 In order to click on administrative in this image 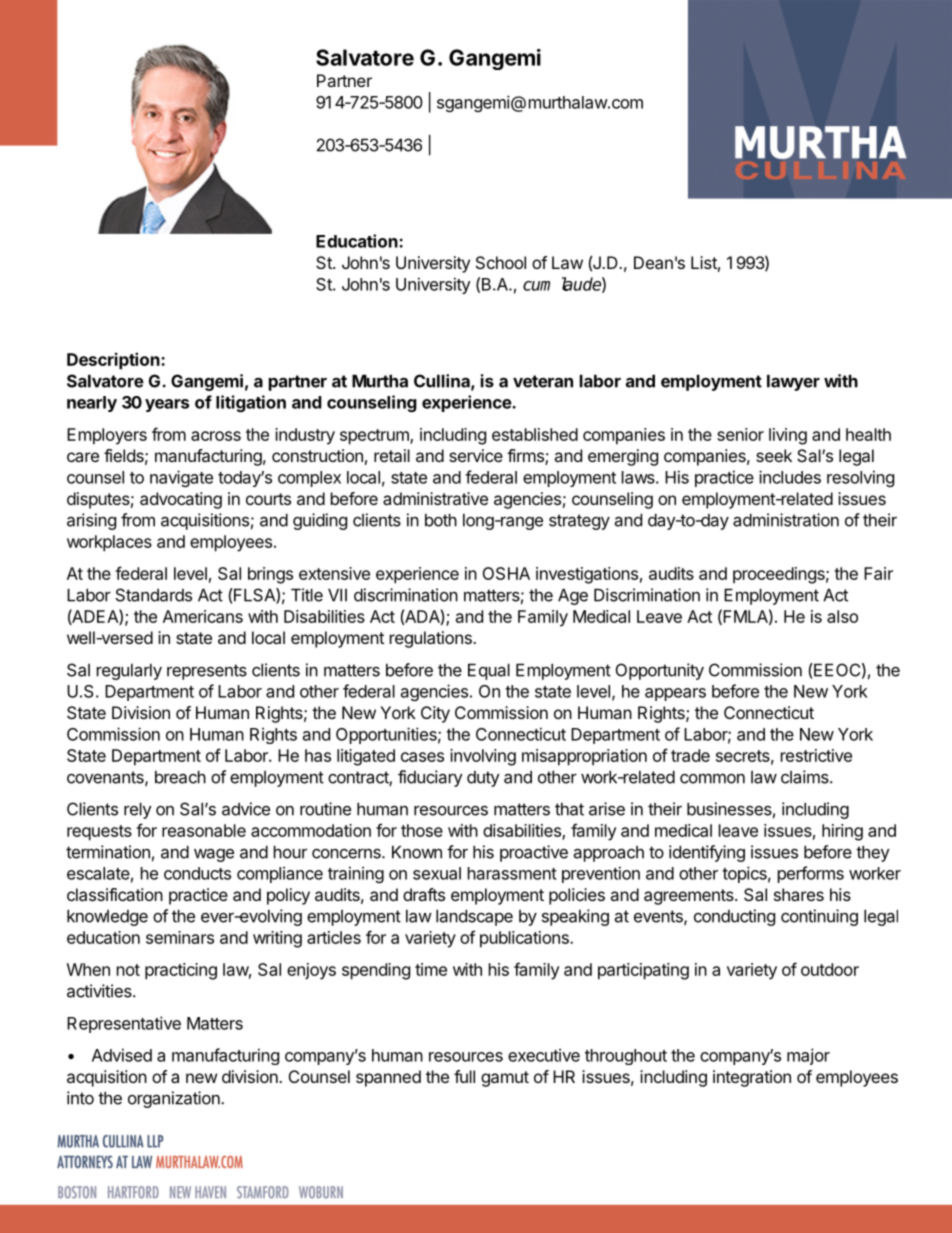, I will do `click(435, 498)`.
